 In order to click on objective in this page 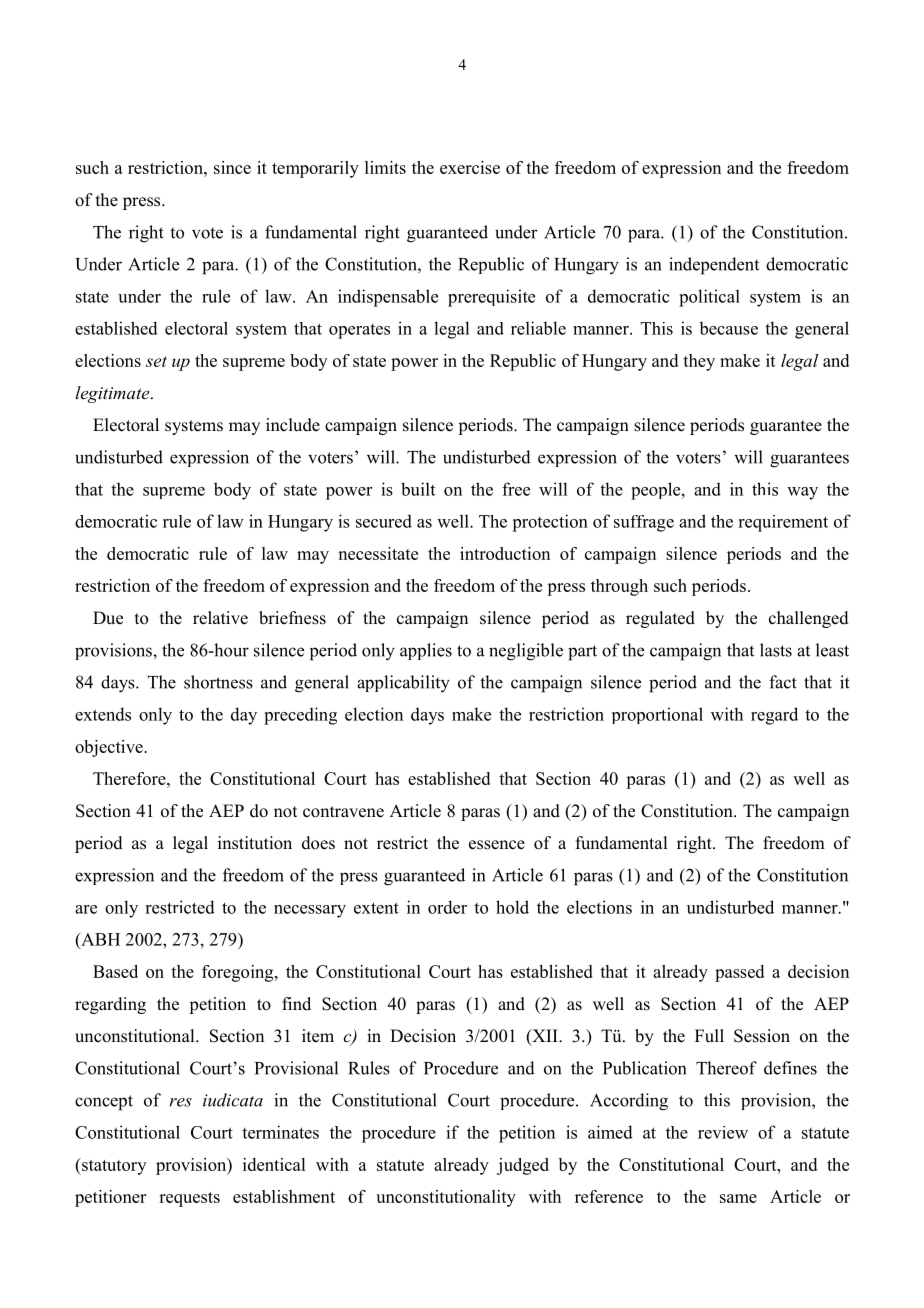, I will do `click(110, 748)`.
